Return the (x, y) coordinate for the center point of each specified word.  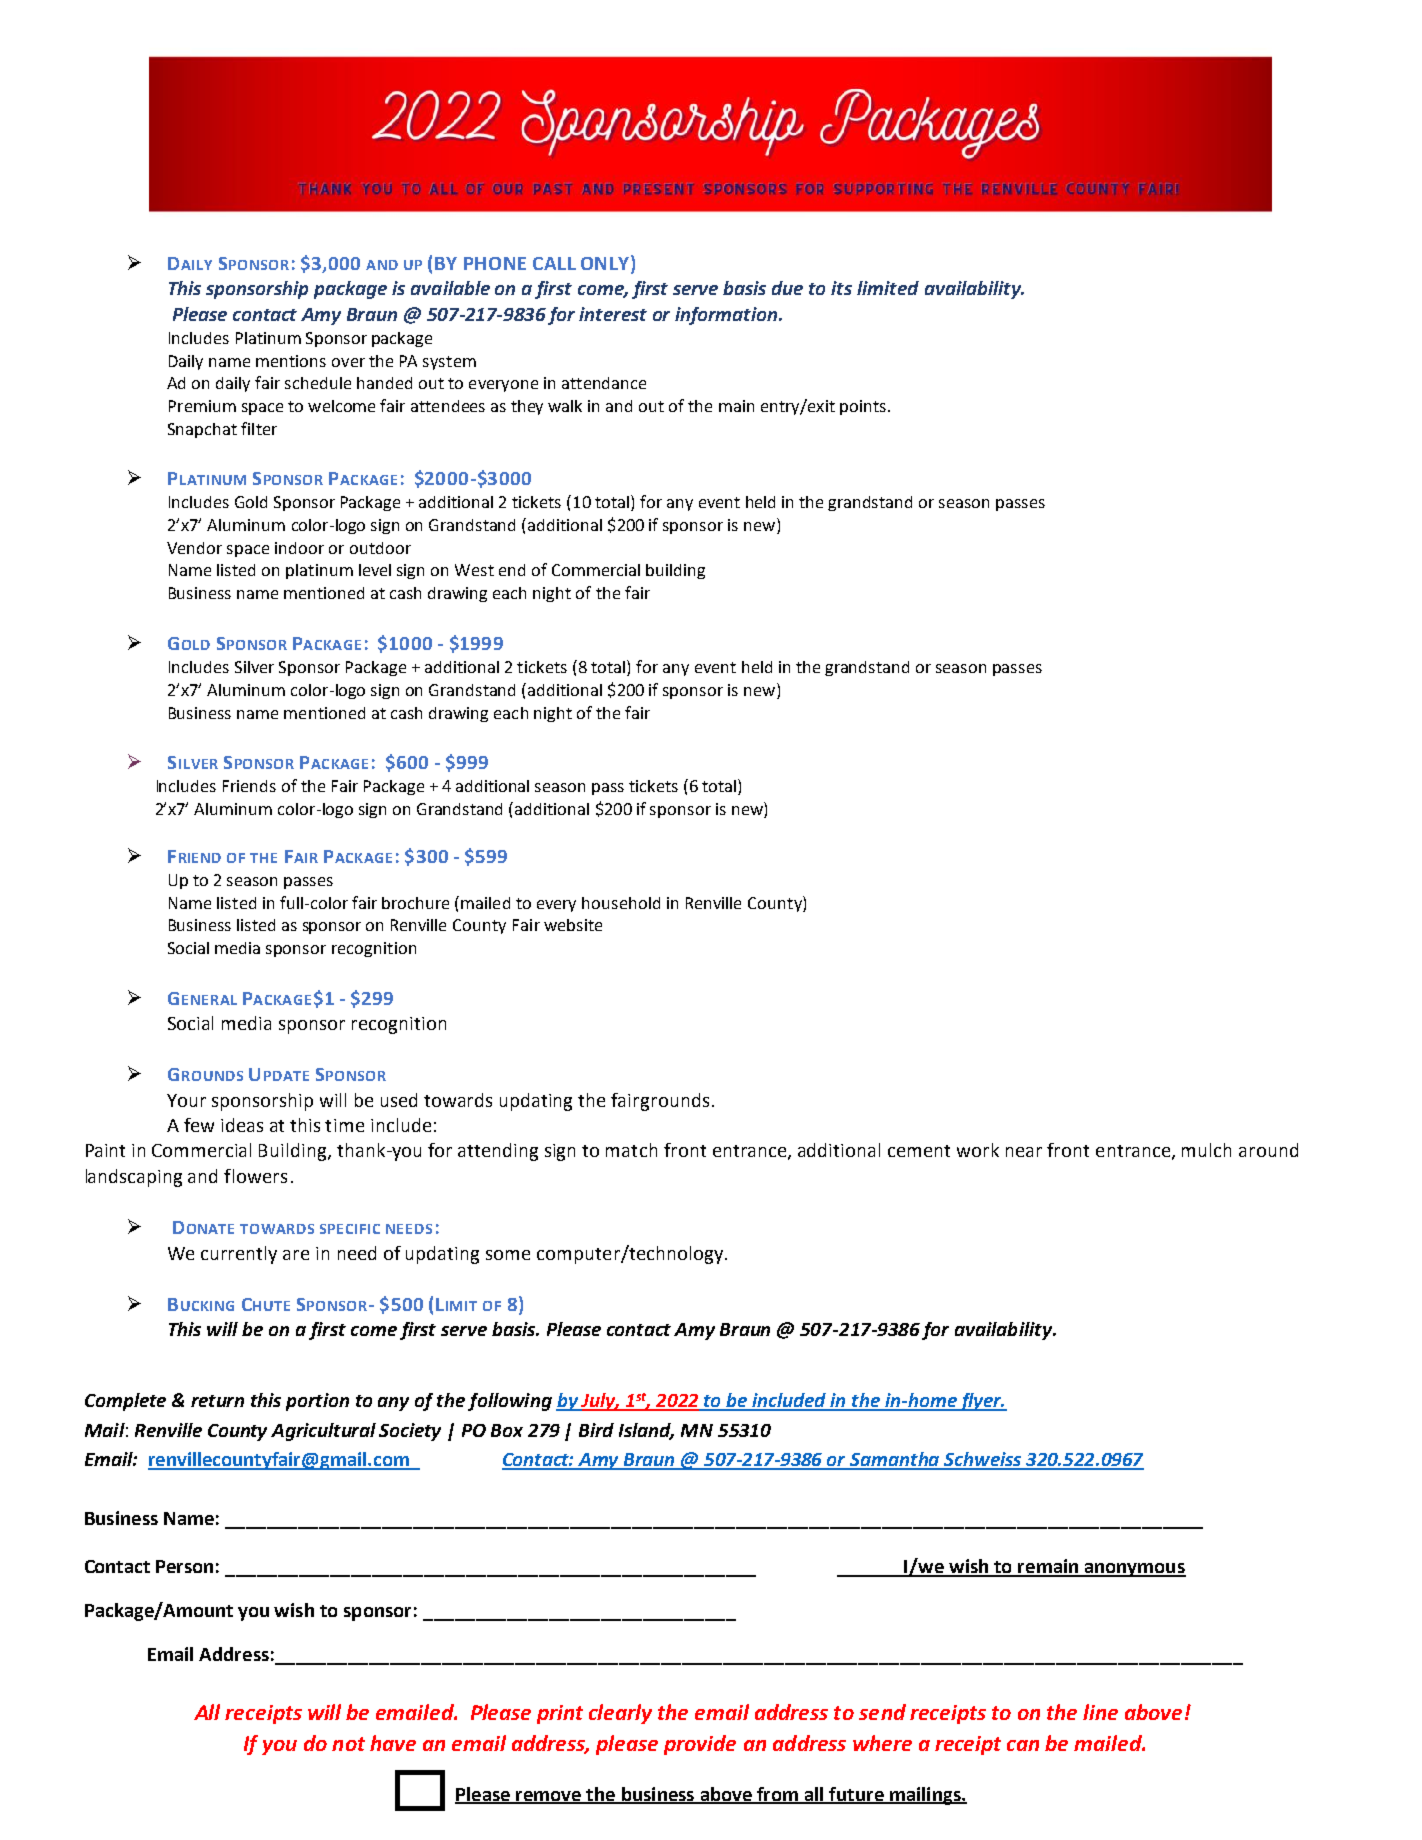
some (508, 1255)
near (1024, 1152)
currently (239, 1255)
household (621, 903)
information (727, 316)
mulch (1206, 1150)
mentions (291, 361)
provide (700, 1745)
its (841, 288)
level (375, 570)
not (348, 1744)
